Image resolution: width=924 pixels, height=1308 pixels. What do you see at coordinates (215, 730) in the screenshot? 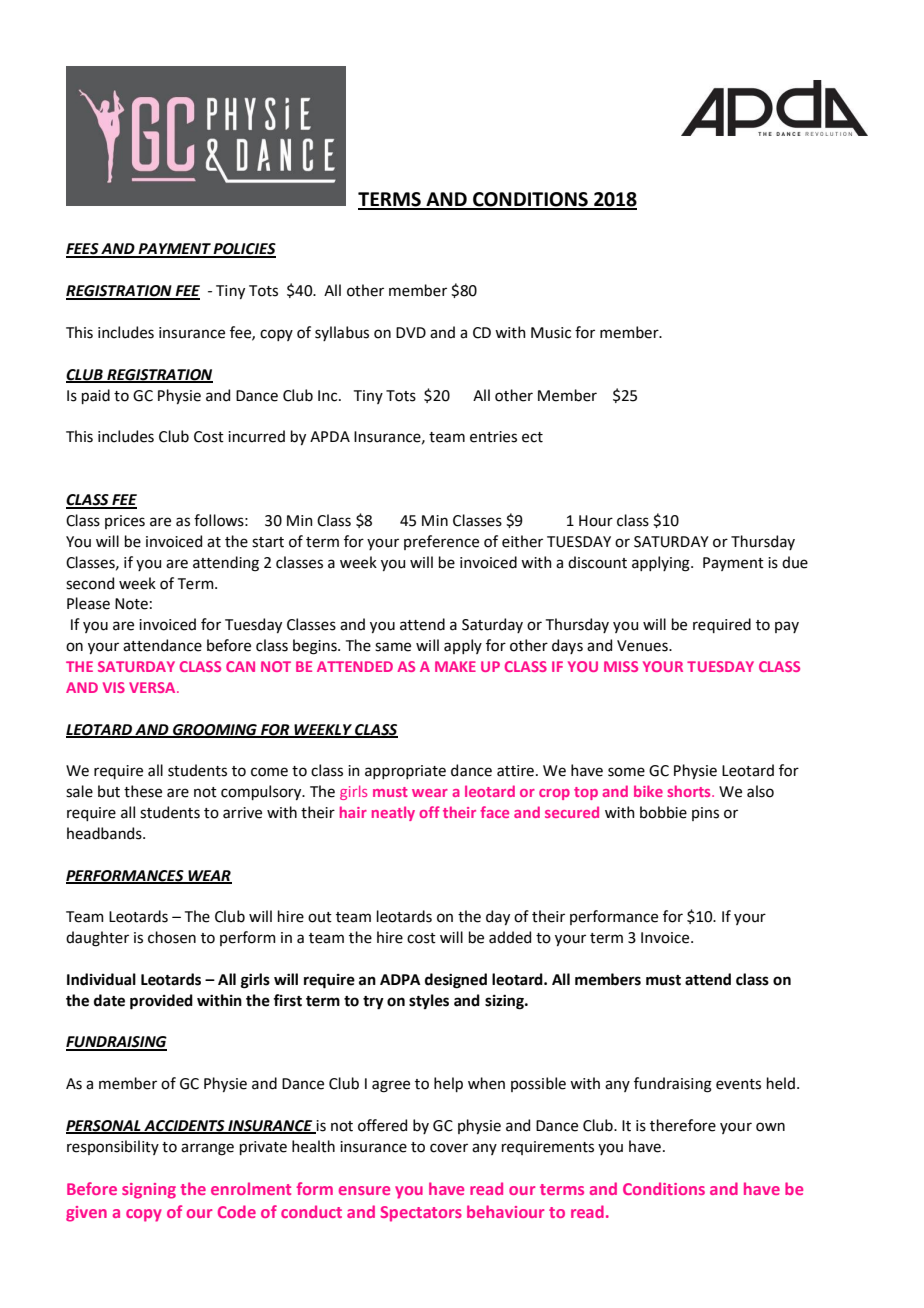
I see `GROOMING` at bounding box center [215, 730].
